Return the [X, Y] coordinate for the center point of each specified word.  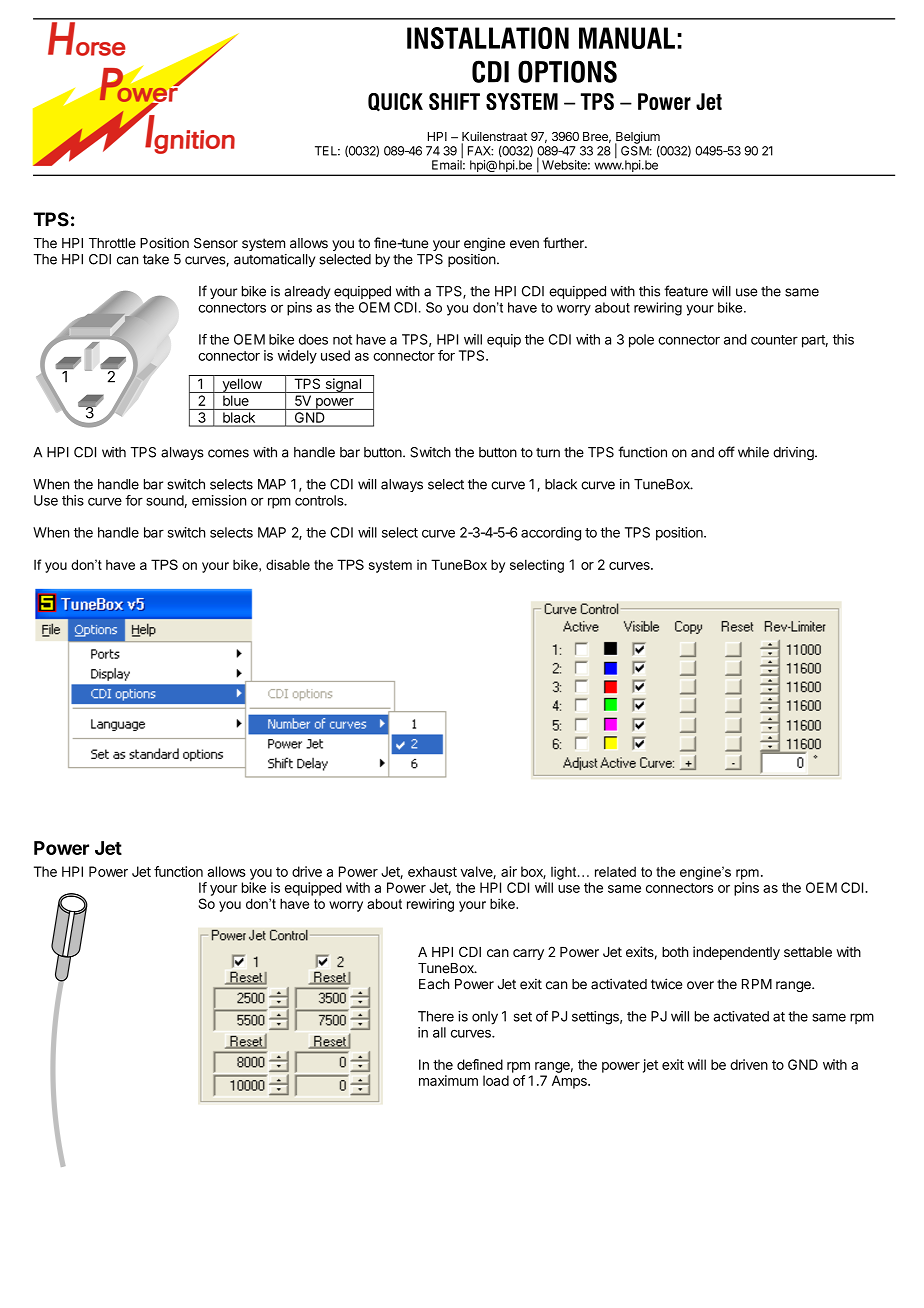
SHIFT [454, 101]
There [436, 1016]
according [551, 534]
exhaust [432, 871]
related [615, 871]
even [524, 244]
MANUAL [627, 38]
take [156, 259]
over [700, 985]
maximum [448, 1080]
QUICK [395, 102]
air [509, 871]
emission [219, 500]
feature [686, 291]
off [726, 452]
